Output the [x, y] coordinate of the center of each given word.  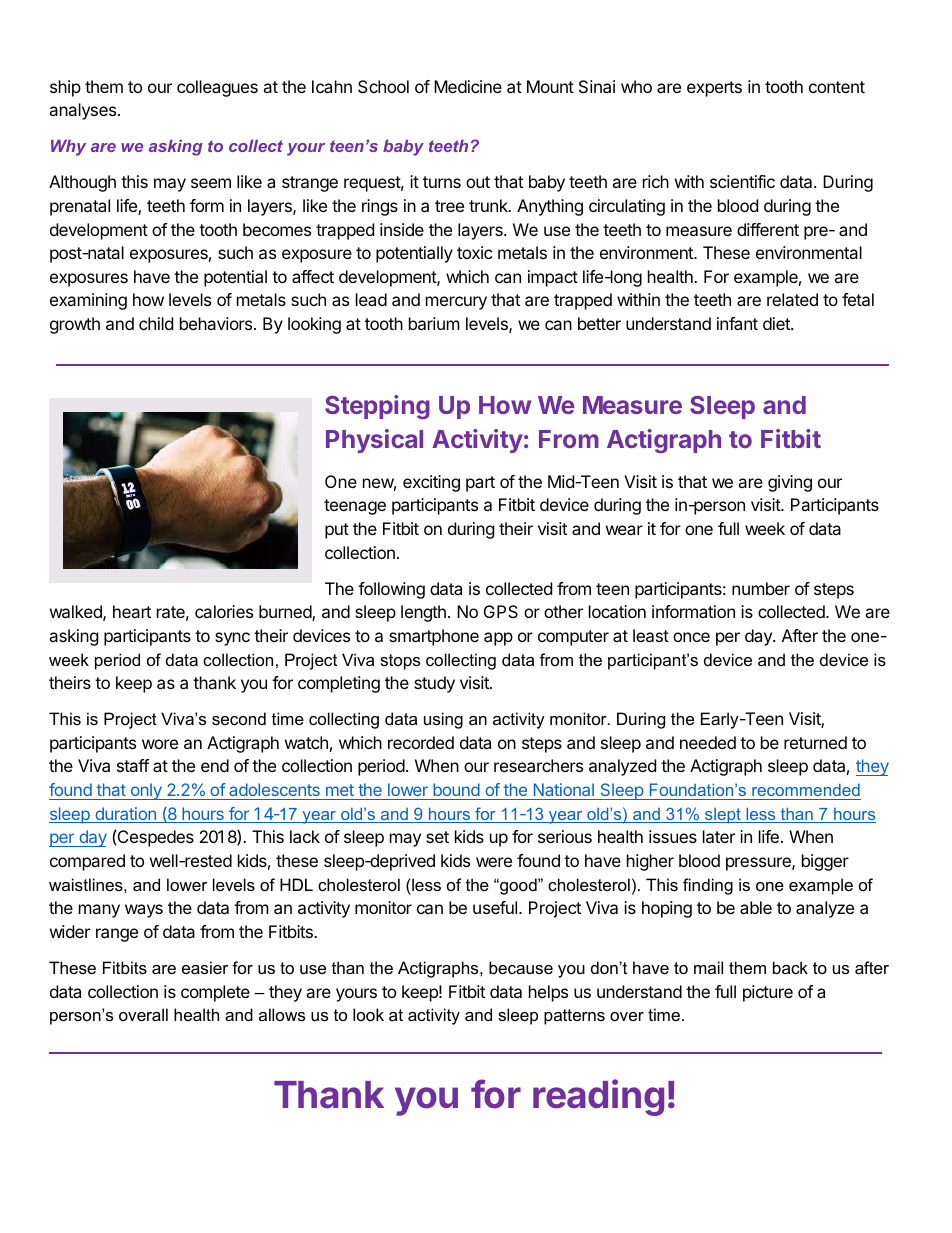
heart [132, 611]
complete [215, 993]
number [761, 588]
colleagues [217, 88]
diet [777, 323]
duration [125, 815]
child [156, 323]
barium [434, 323]
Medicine [468, 86]
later [719, 836]
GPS [501, 611]
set [437, 837]
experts [714, 89]
